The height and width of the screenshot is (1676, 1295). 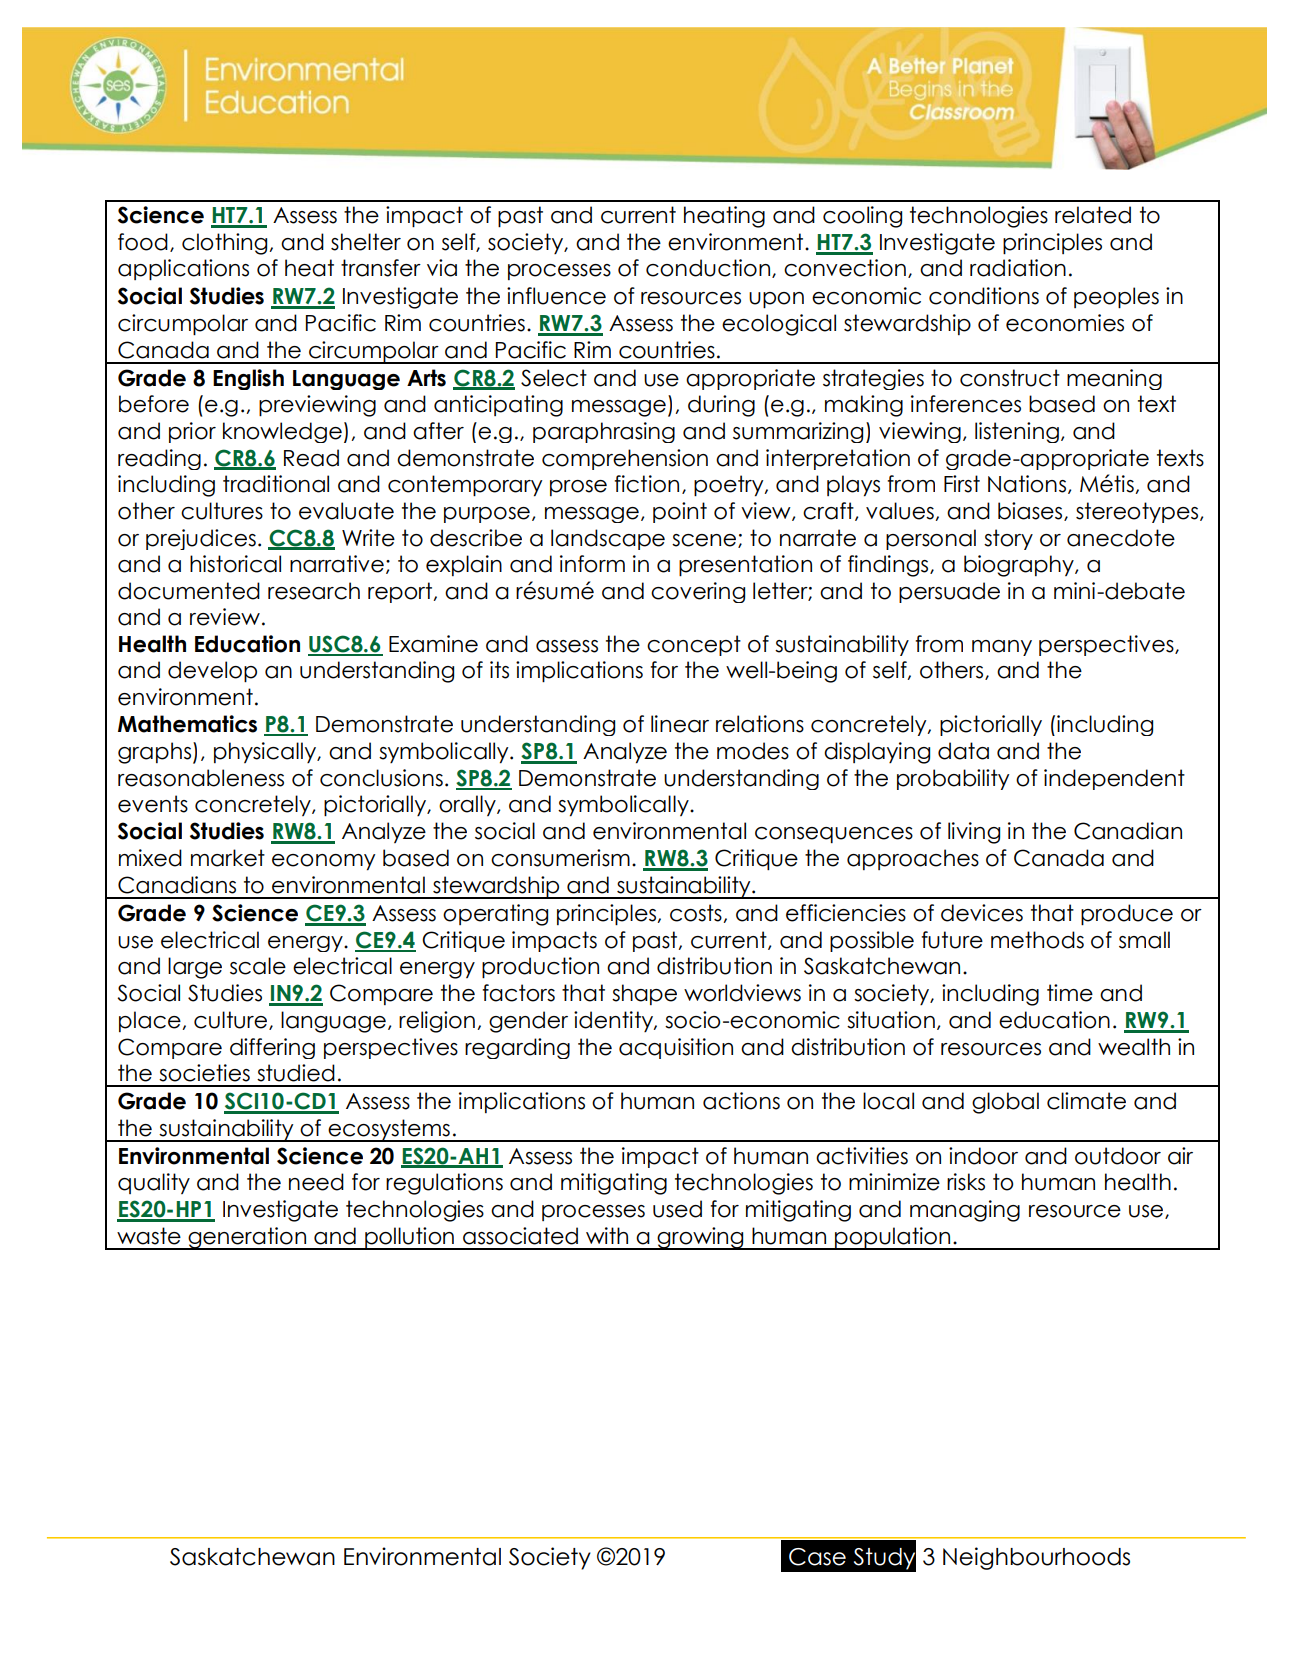 What do you see at coordinates (1127, 914) in the screenshot?
I see `produce` at bounding box center [1127, 914].
